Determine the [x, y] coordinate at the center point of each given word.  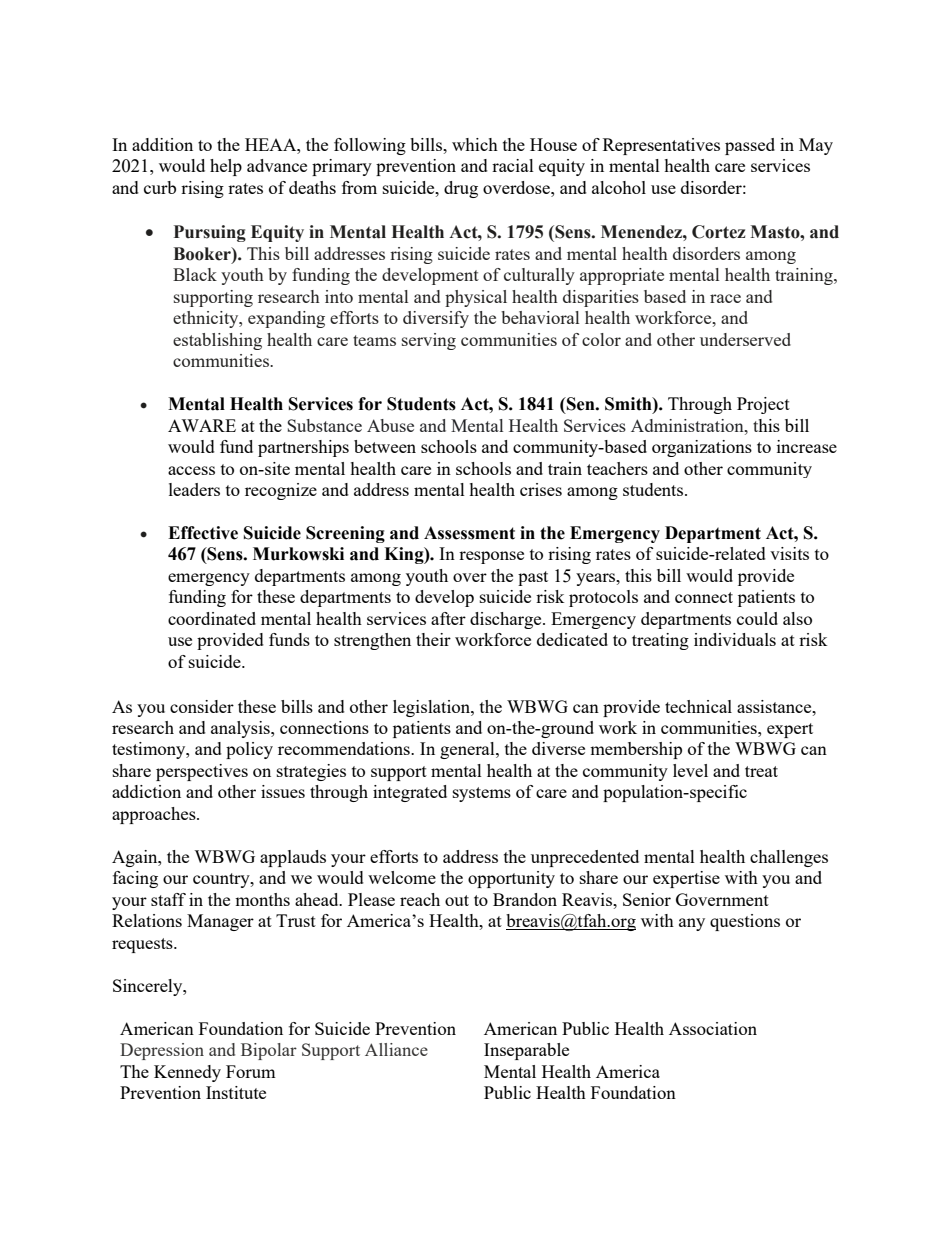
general [468, 750]
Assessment [469, 533]
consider [202, 706]
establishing [217, 341]
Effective [203, 533]
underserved [745, 339]
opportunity [511, 879]
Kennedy [187, 1073]
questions [745, 922]
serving [429, 341]
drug [461, 189]
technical [698, 706]
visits [789, 553]
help [226, 167]
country [222, 880]
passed [750, 146]
